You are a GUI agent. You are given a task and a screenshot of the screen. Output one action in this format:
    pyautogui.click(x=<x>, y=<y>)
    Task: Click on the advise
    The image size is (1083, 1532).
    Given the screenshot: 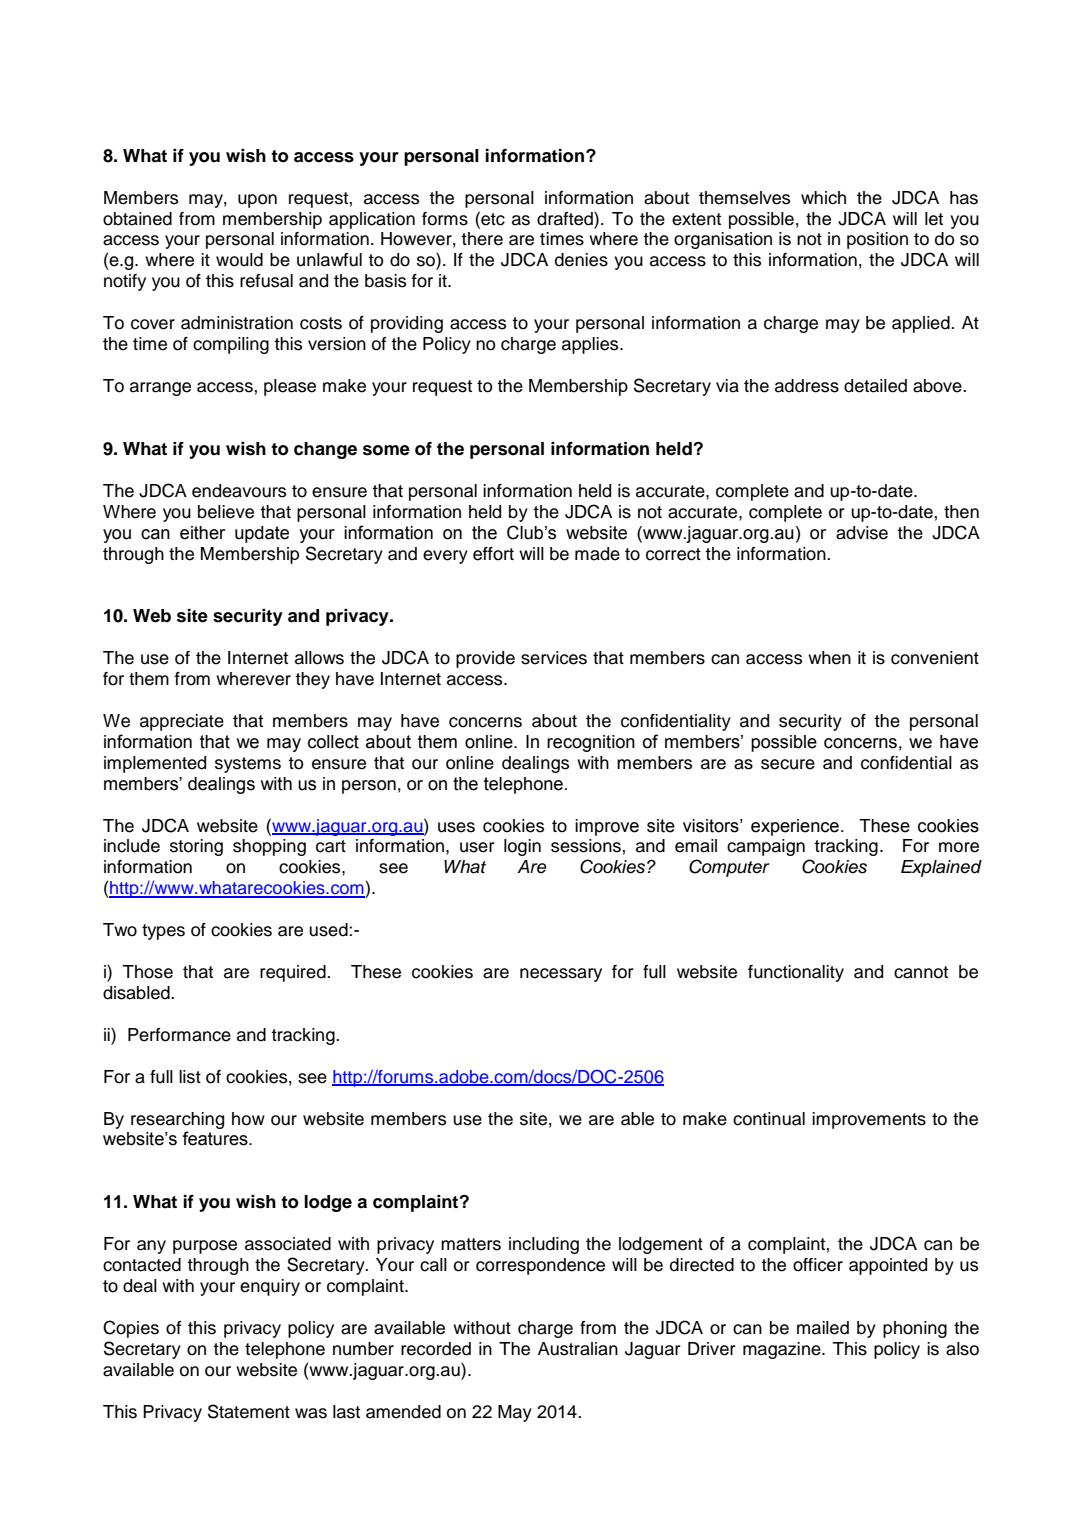 What is the action you would take?
    pyautogui.click(x=862, y=533)
